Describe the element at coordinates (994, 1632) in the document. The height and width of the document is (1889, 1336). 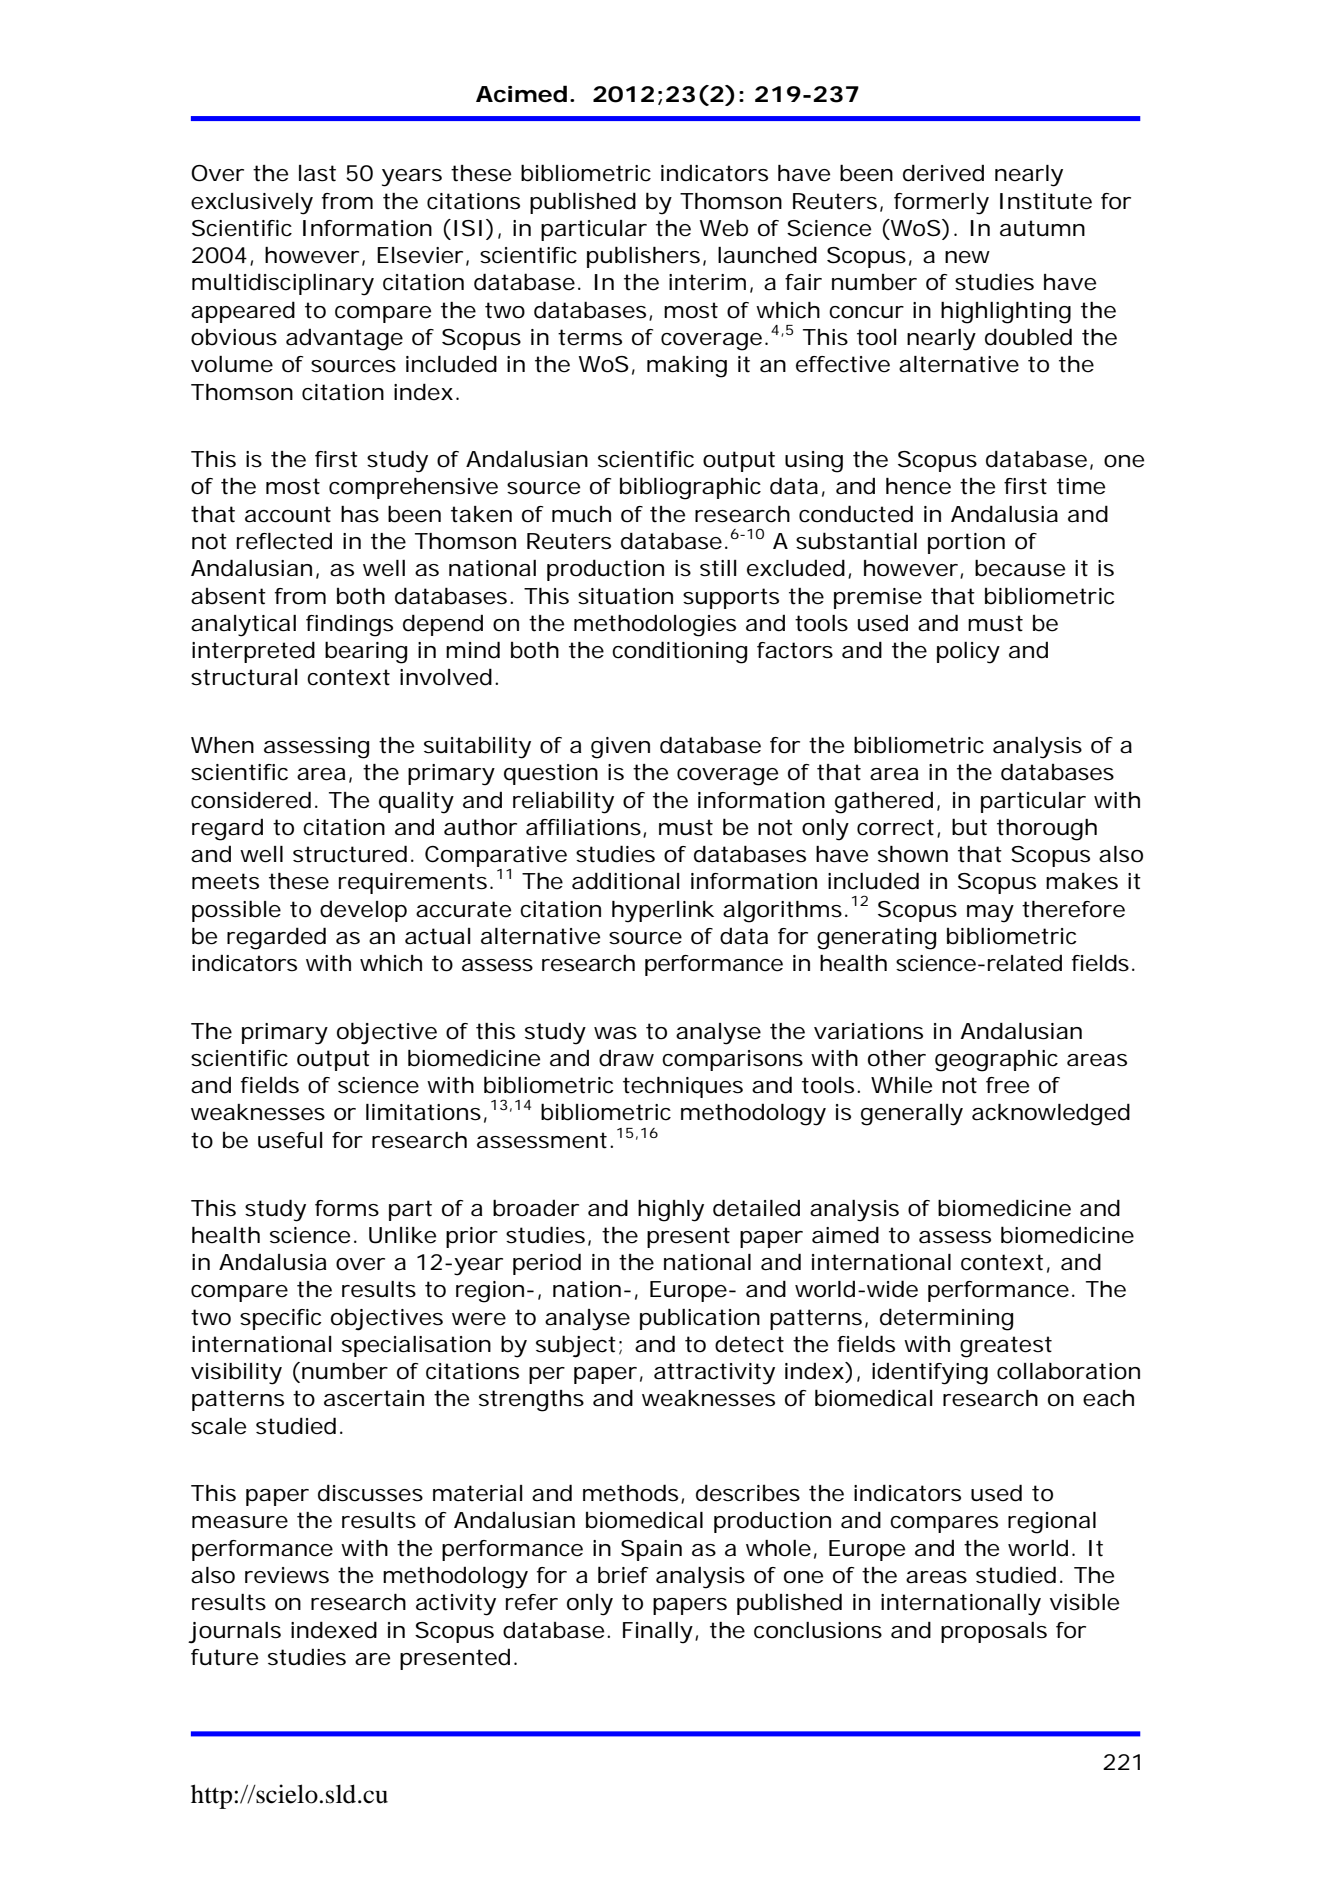
I see `proposals` at that location.
